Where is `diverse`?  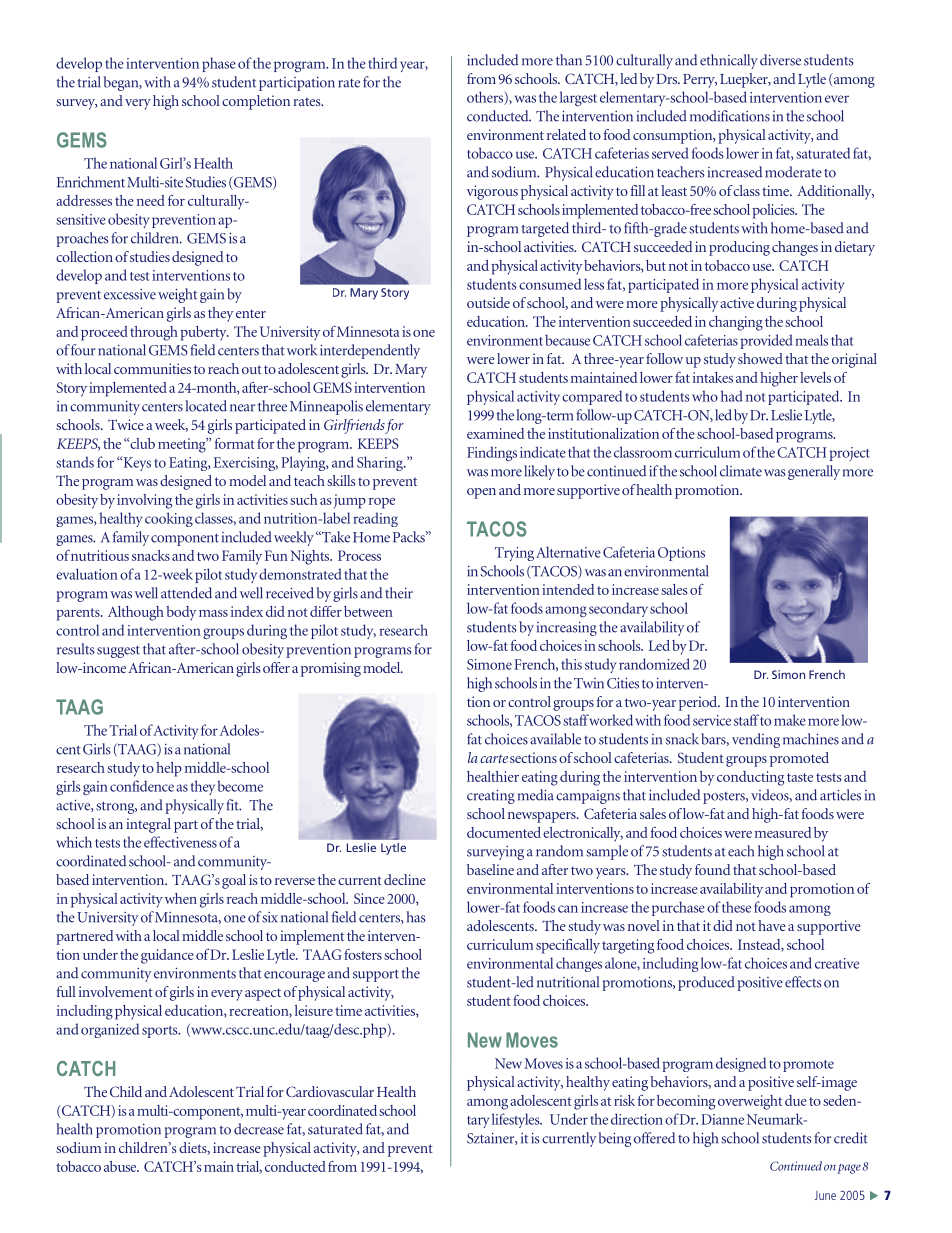 diverse is located at coordinates (780, 60).
